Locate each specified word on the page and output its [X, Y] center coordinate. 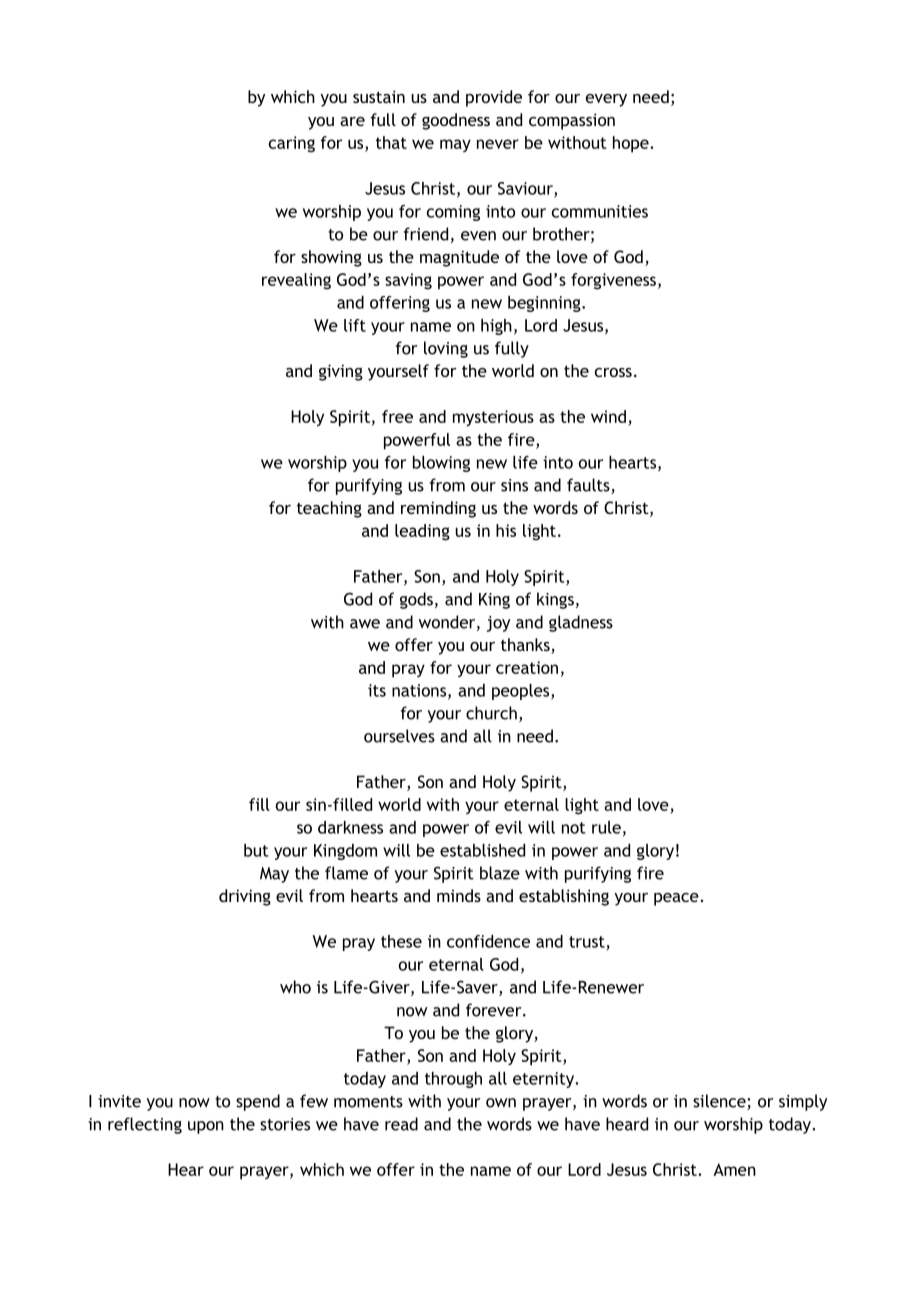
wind [608, 416]
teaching [329, 509]
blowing [441, 464]
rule [606, 827]
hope [632, 144]
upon [206, 1127]
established [482, 850]
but [256, 850]
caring [292, 144]
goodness [456, 121]
